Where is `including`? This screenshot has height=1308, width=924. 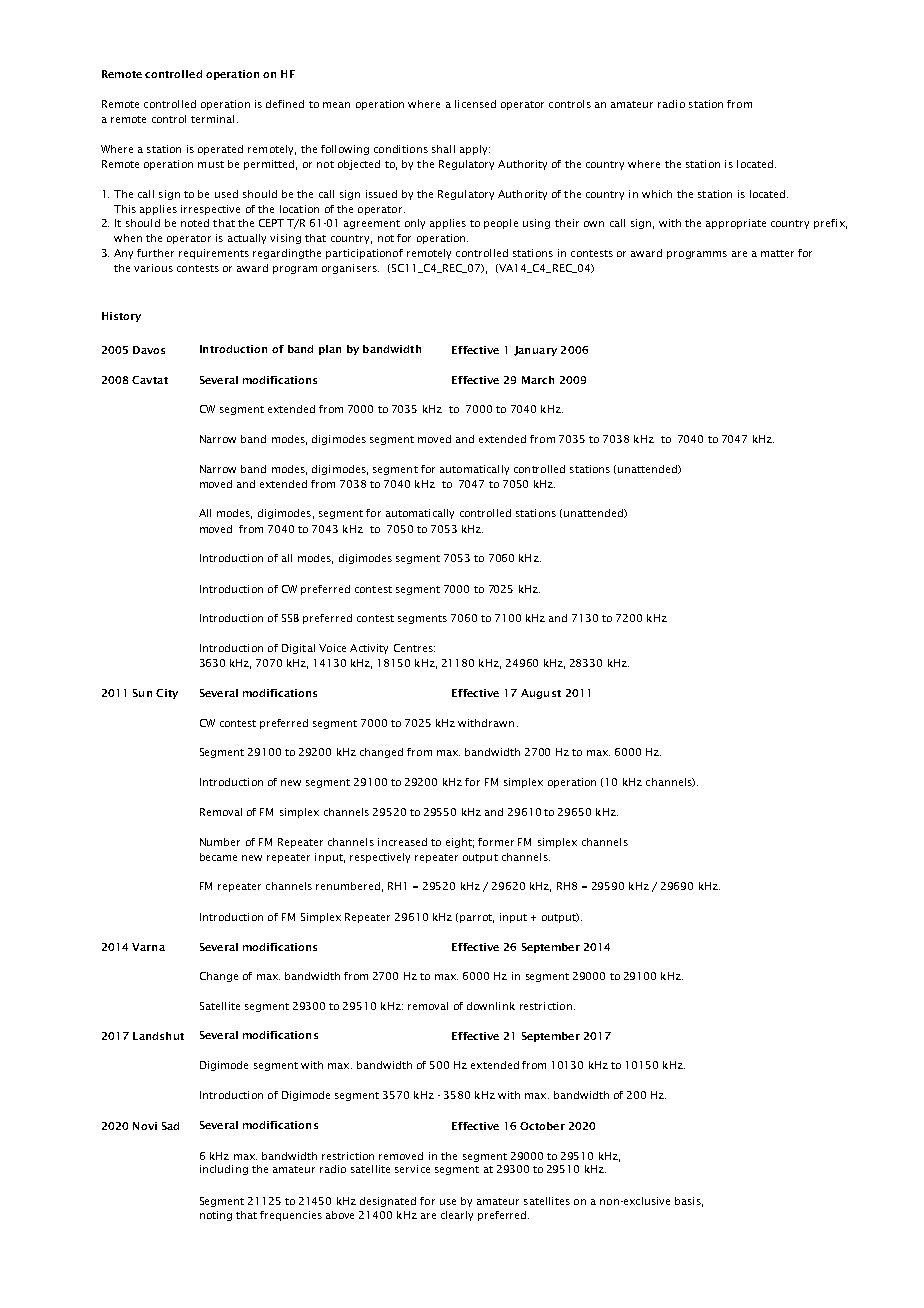 including is located at coordinates (224, 1170).
